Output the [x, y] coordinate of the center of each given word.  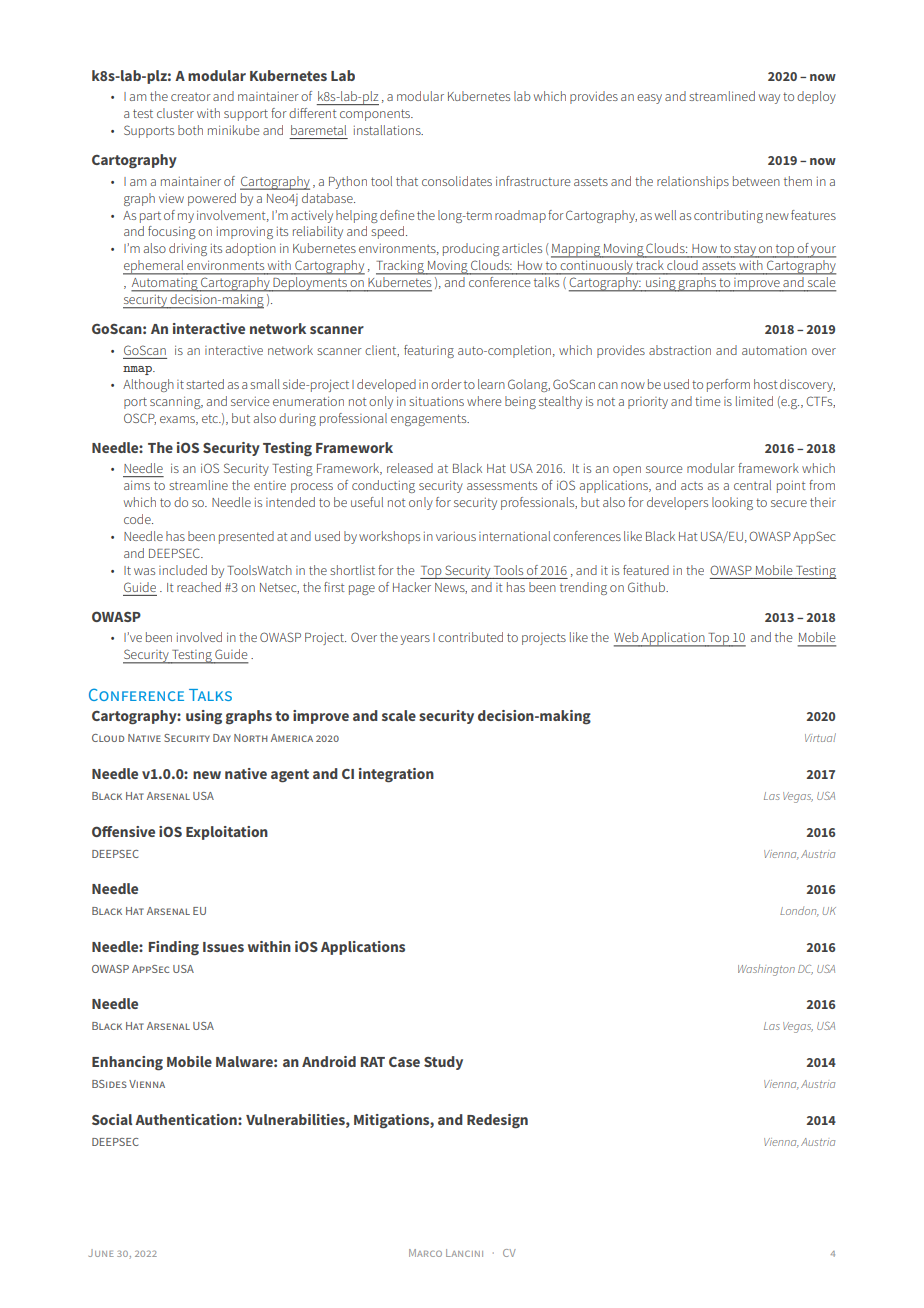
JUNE [101, 1253]
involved [199, 637]
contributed [470, 637]
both [190, 130]
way [769, 99]
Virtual [820, 737]
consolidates [457, 181]
